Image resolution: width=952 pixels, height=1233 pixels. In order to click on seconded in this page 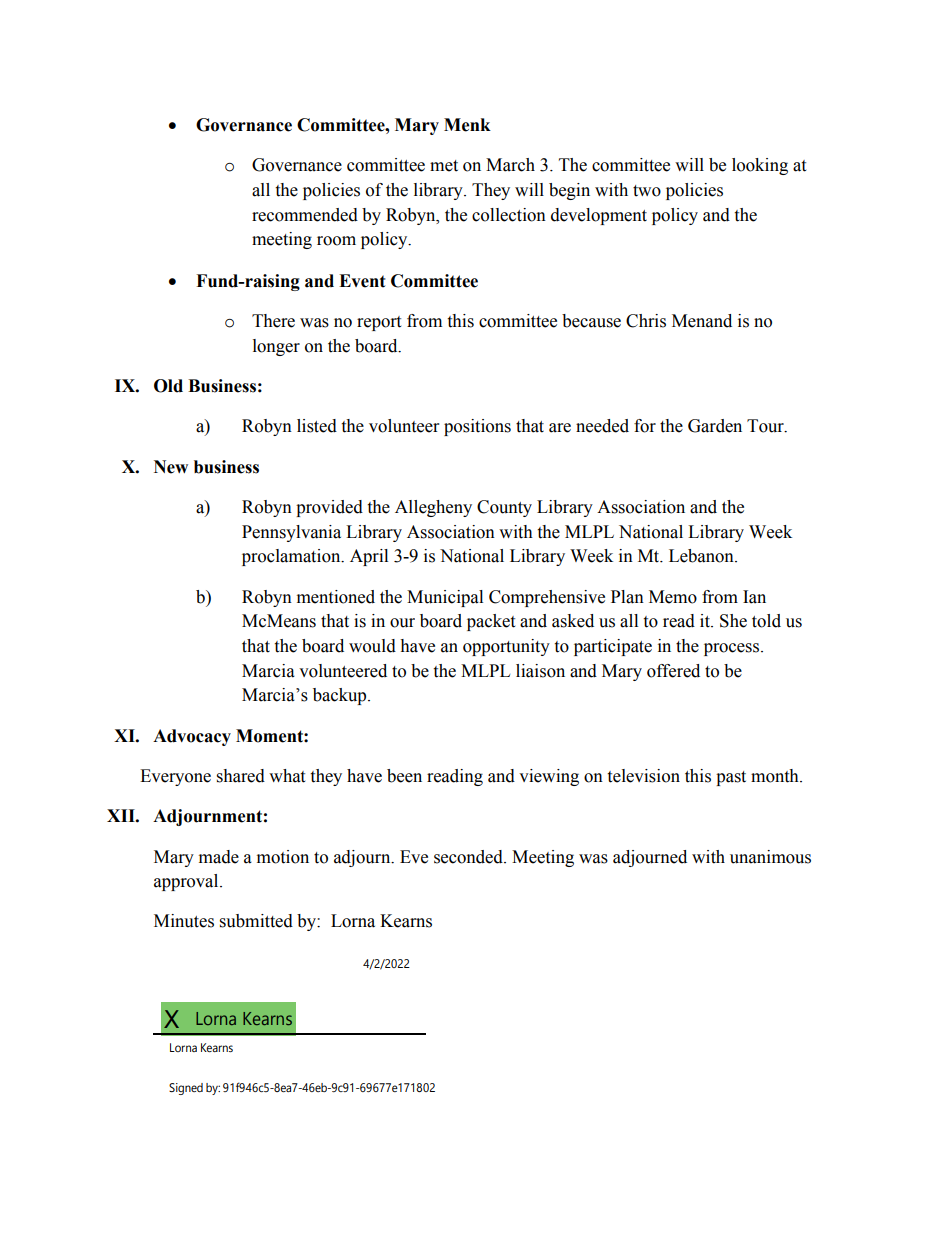, I will do `click(469, 857)`.
